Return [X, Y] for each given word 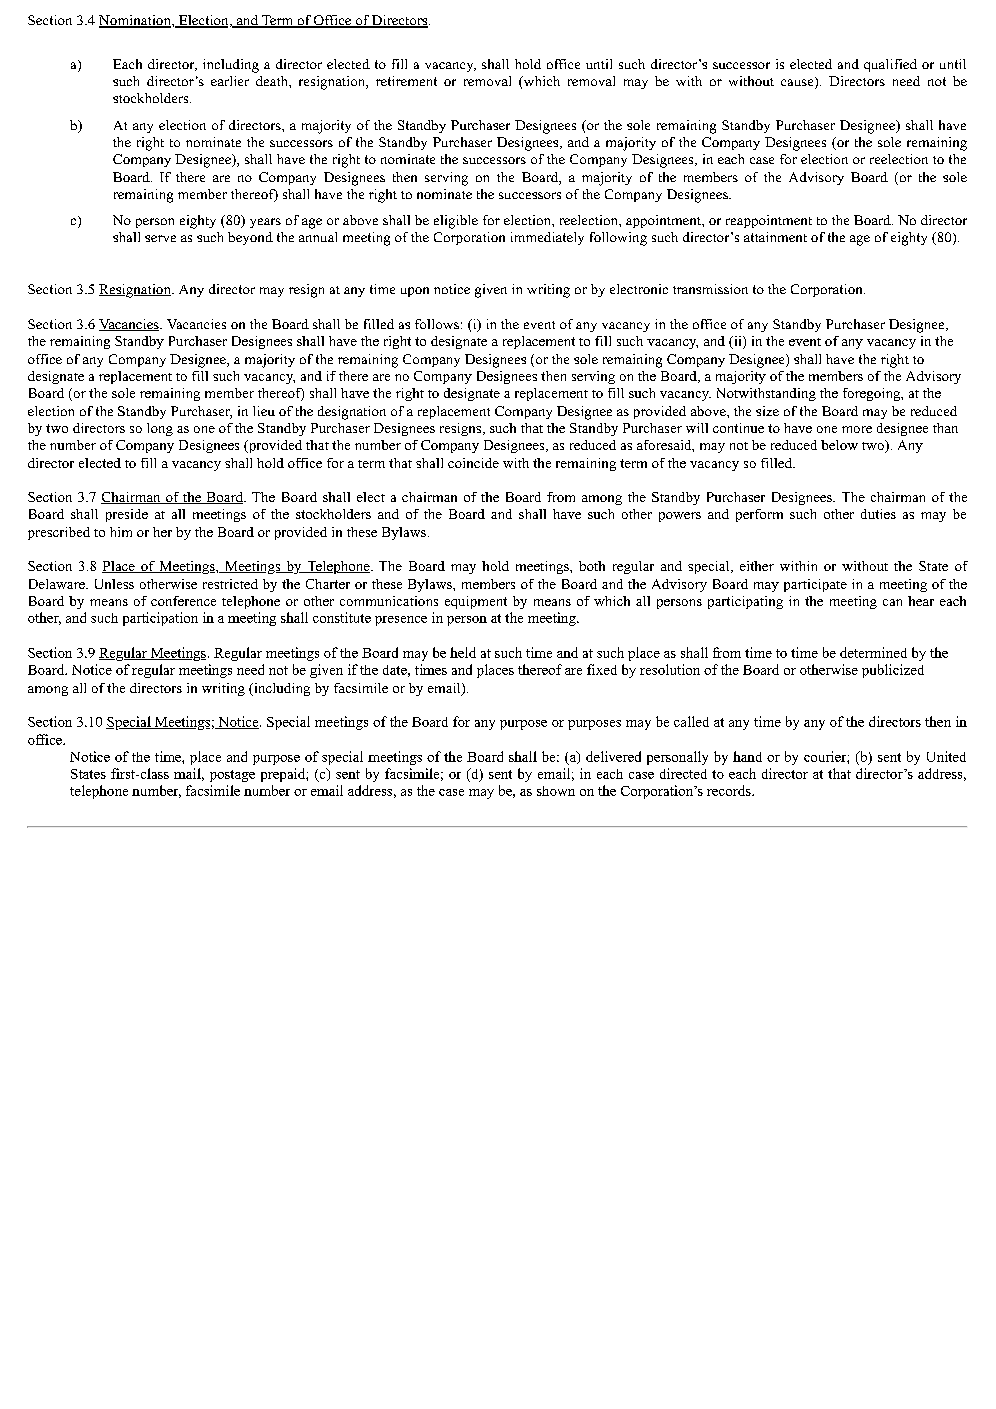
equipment [476, 602]
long [160, 429]
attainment [775, 237]
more [857, 429]
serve [160, 238]
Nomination [136, 21]
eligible [456, 222]
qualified [890, 65]
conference [183, 601]
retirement [406, 81]
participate [815, 585]
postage [232, 776]
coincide [473, 463]
